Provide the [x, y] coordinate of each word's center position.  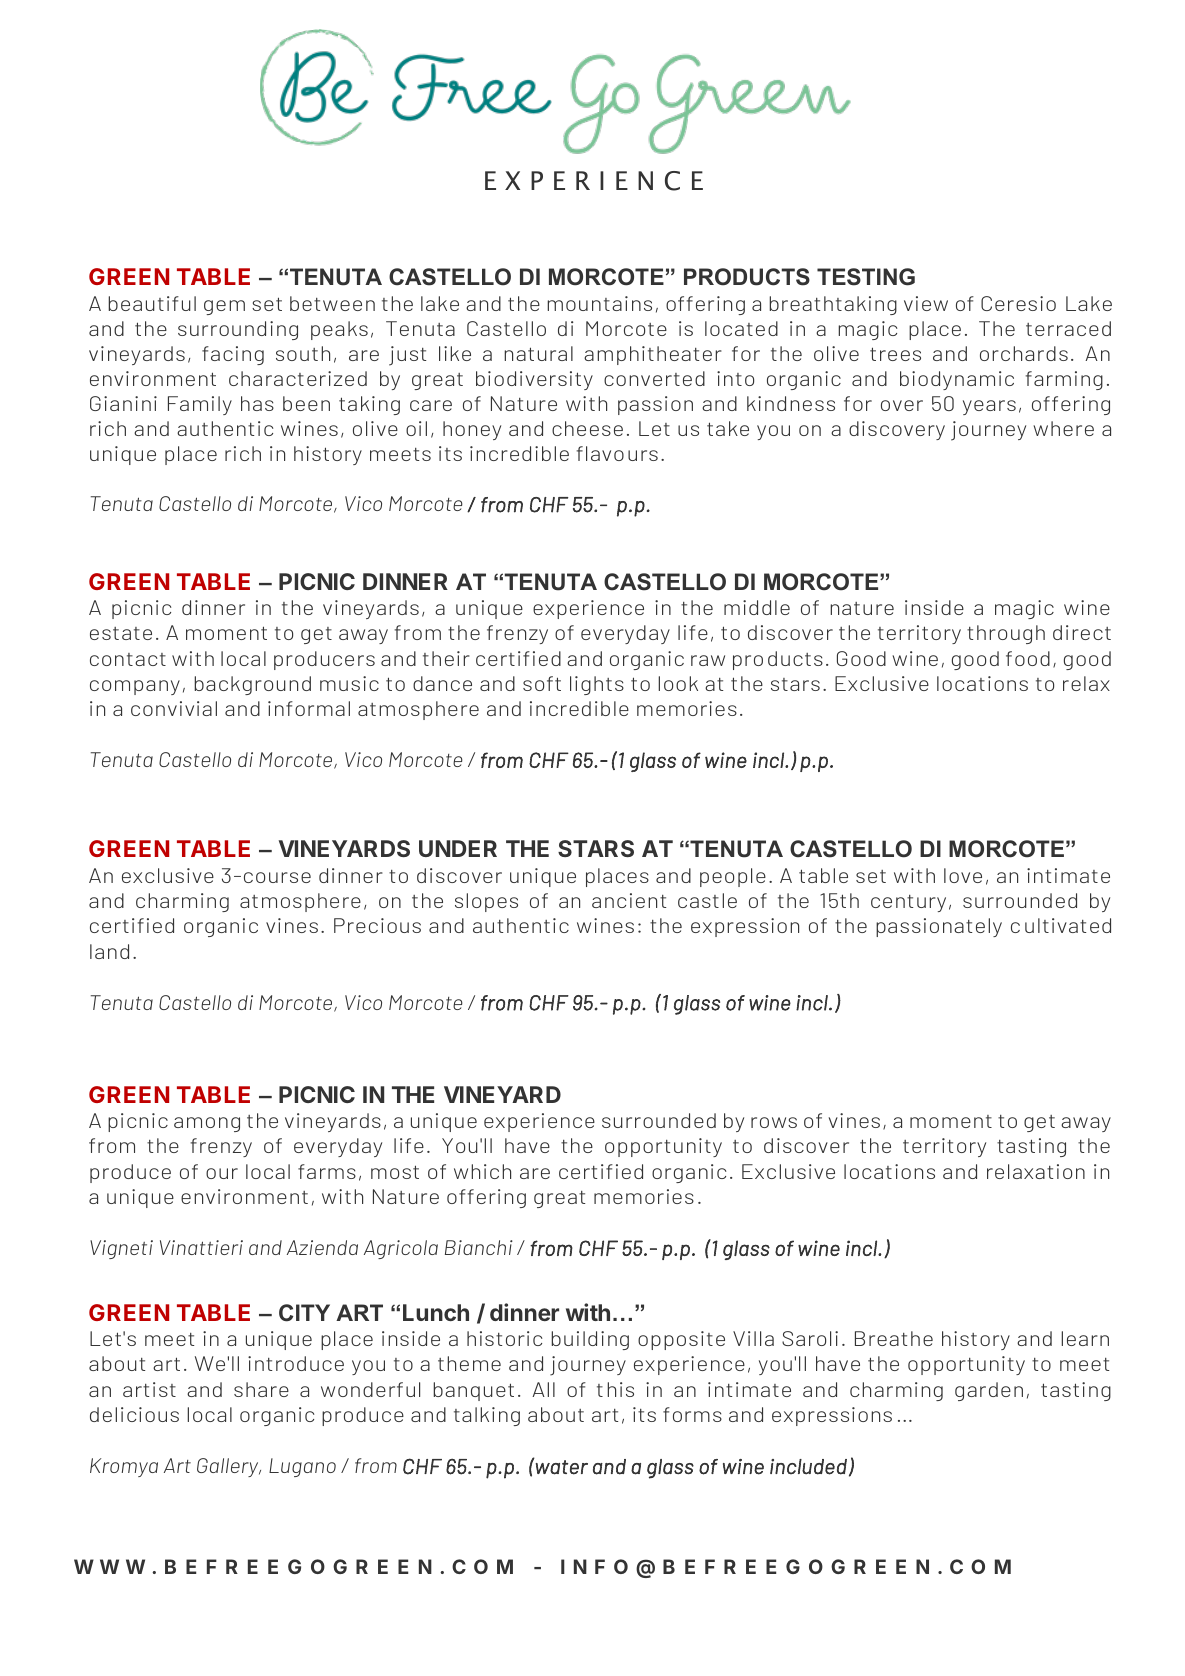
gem [224, 307]
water [561, 1466]
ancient [629, 900]
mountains [599, 303]
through [1006, 634]
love [963, 875]
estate [121, 633]
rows [774, 1122]
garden [989, 1391]
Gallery [229, 1467]
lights [597, 685]
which [482, 1171]
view [926, 303]
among [207, 1124]
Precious [377, 925]
